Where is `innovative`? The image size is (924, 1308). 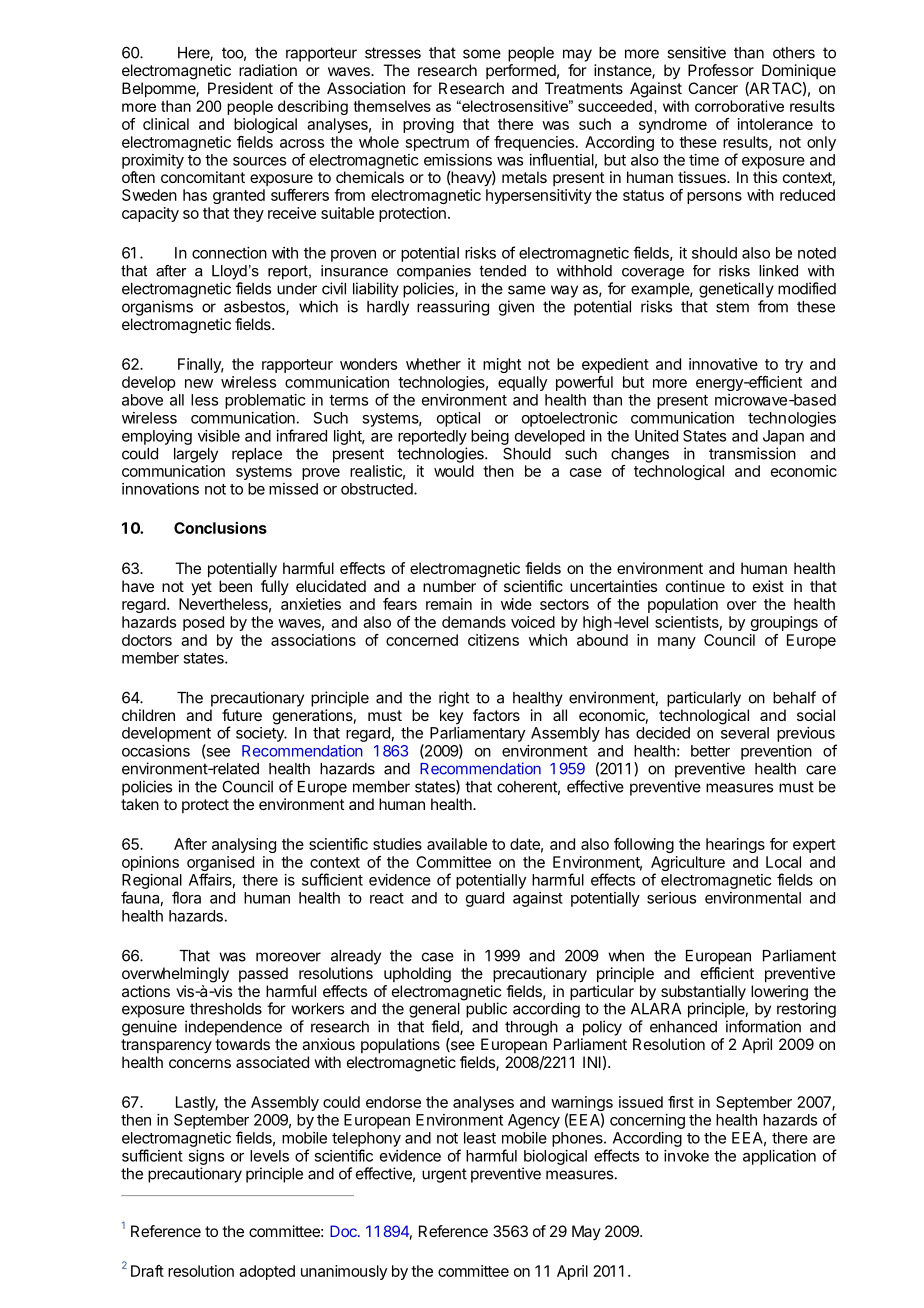
innovative is located at coordinates (723, 364).
